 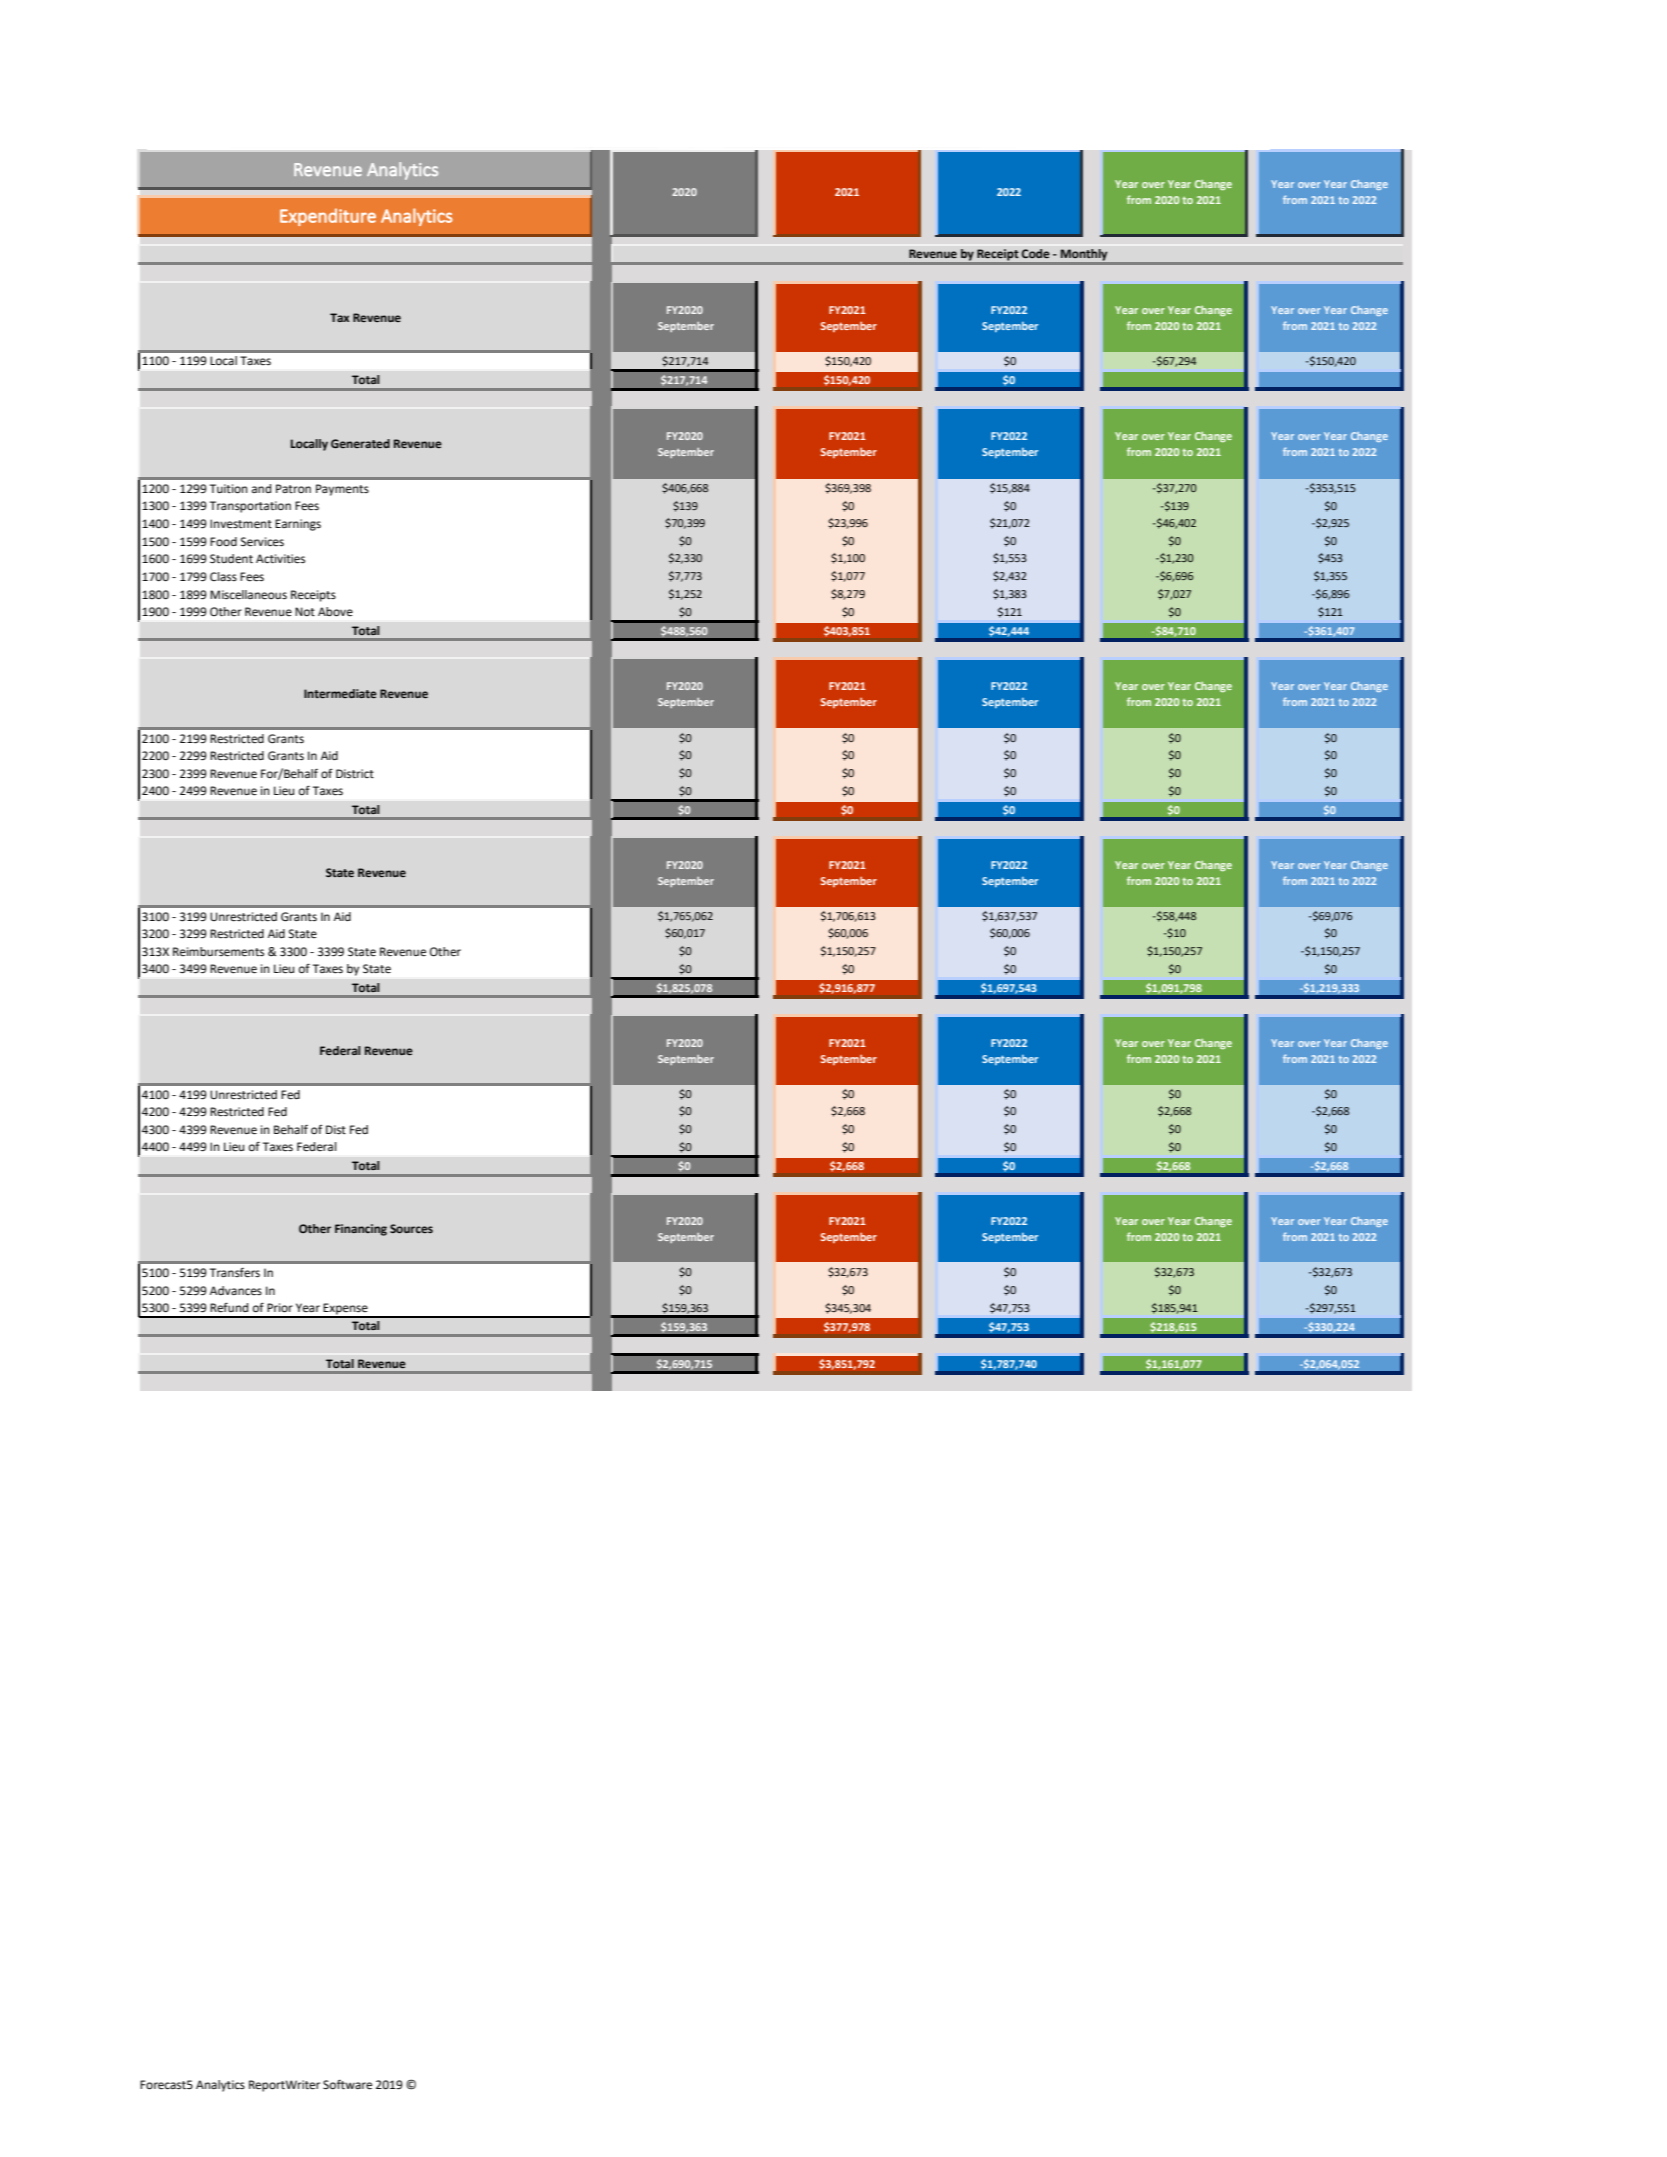 What do you see at coordinates (411, 1228) in the document?
I see `Sources` at bounding box center [411, 1228].
